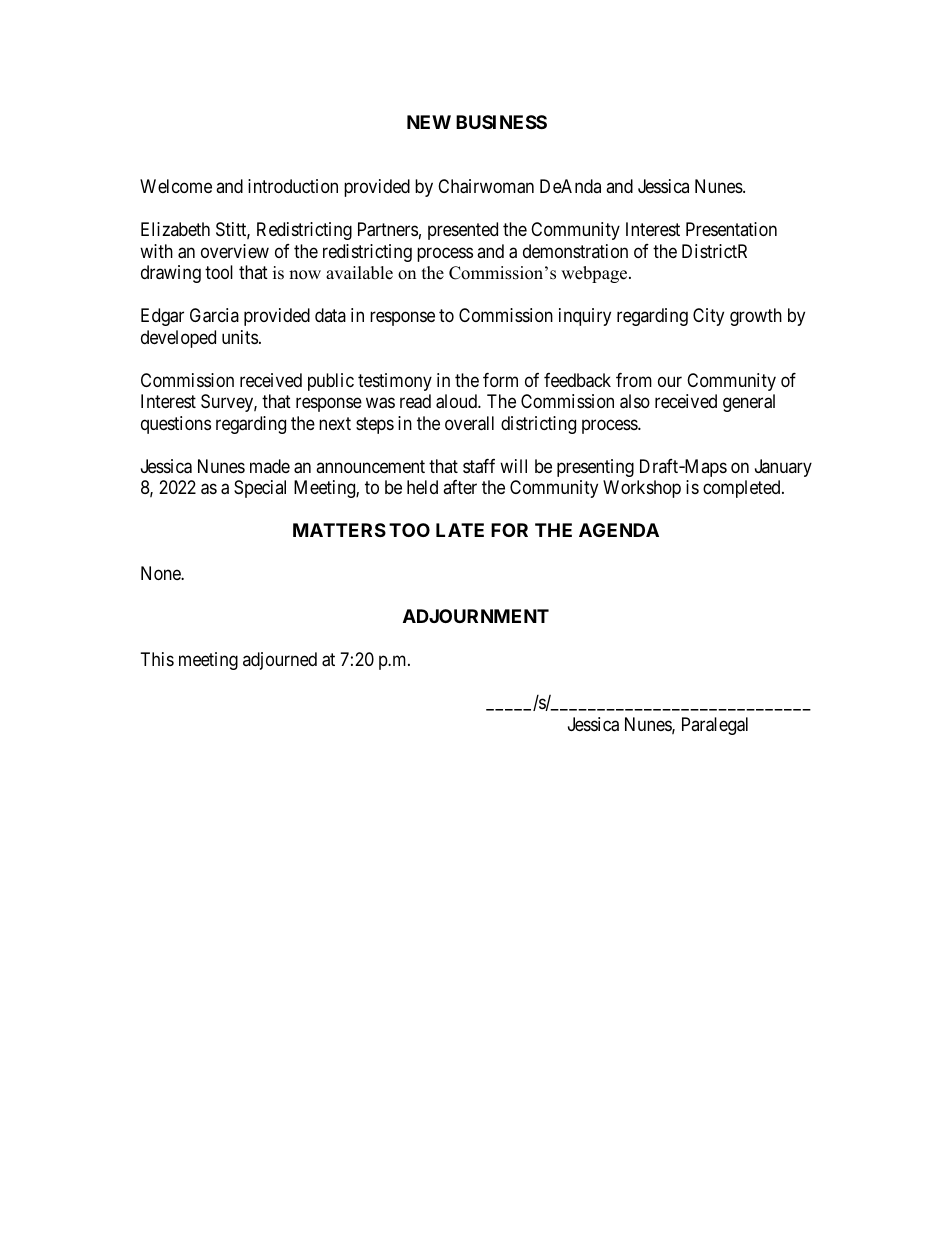 This image has width=952, height=1233. I want to click on overall, so click(469, 423).
